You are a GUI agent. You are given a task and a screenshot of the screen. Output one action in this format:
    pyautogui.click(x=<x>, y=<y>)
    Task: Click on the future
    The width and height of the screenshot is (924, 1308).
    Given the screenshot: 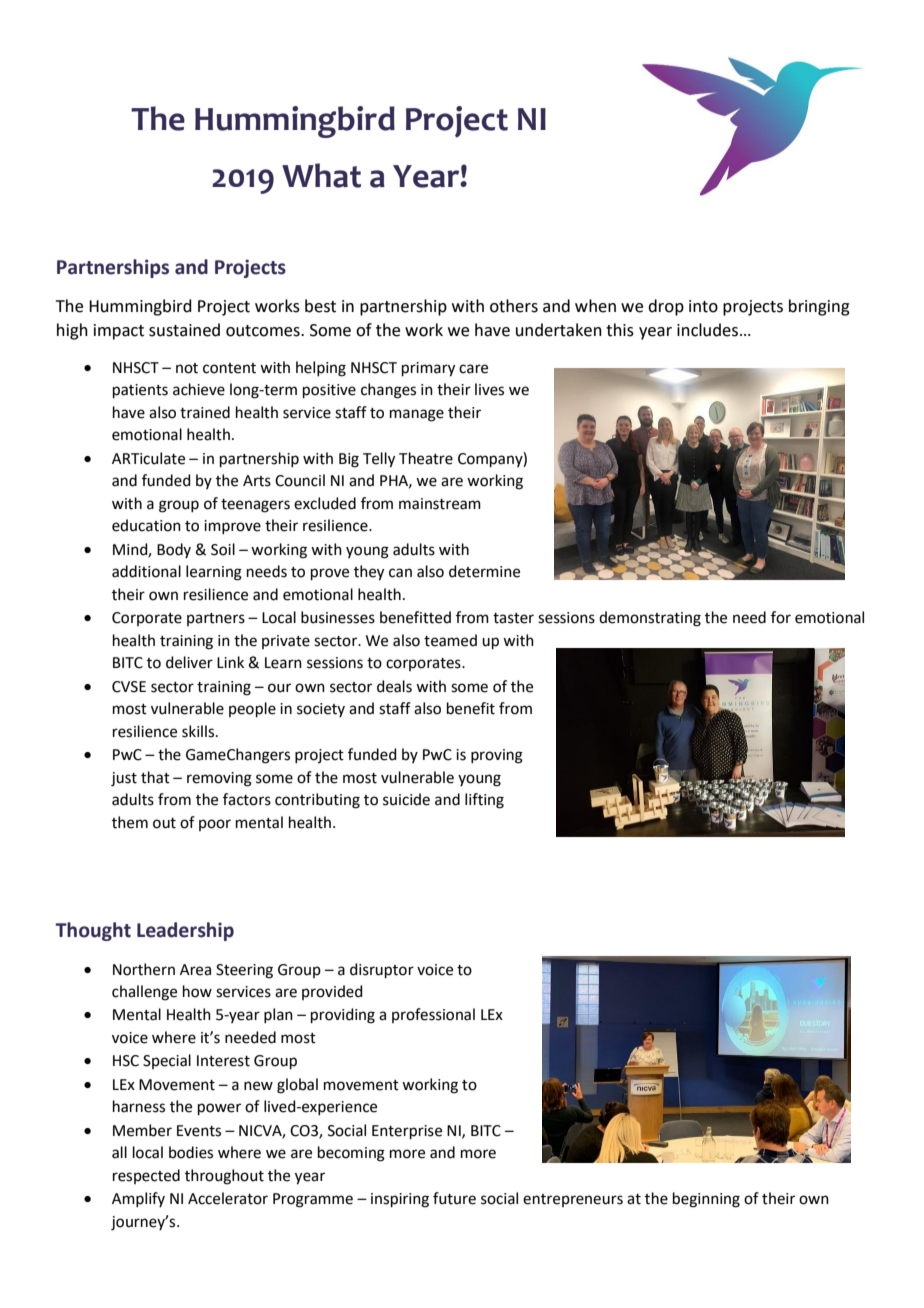 What is the action you would take?
    pyautogui.click(x=454, y=1198)
